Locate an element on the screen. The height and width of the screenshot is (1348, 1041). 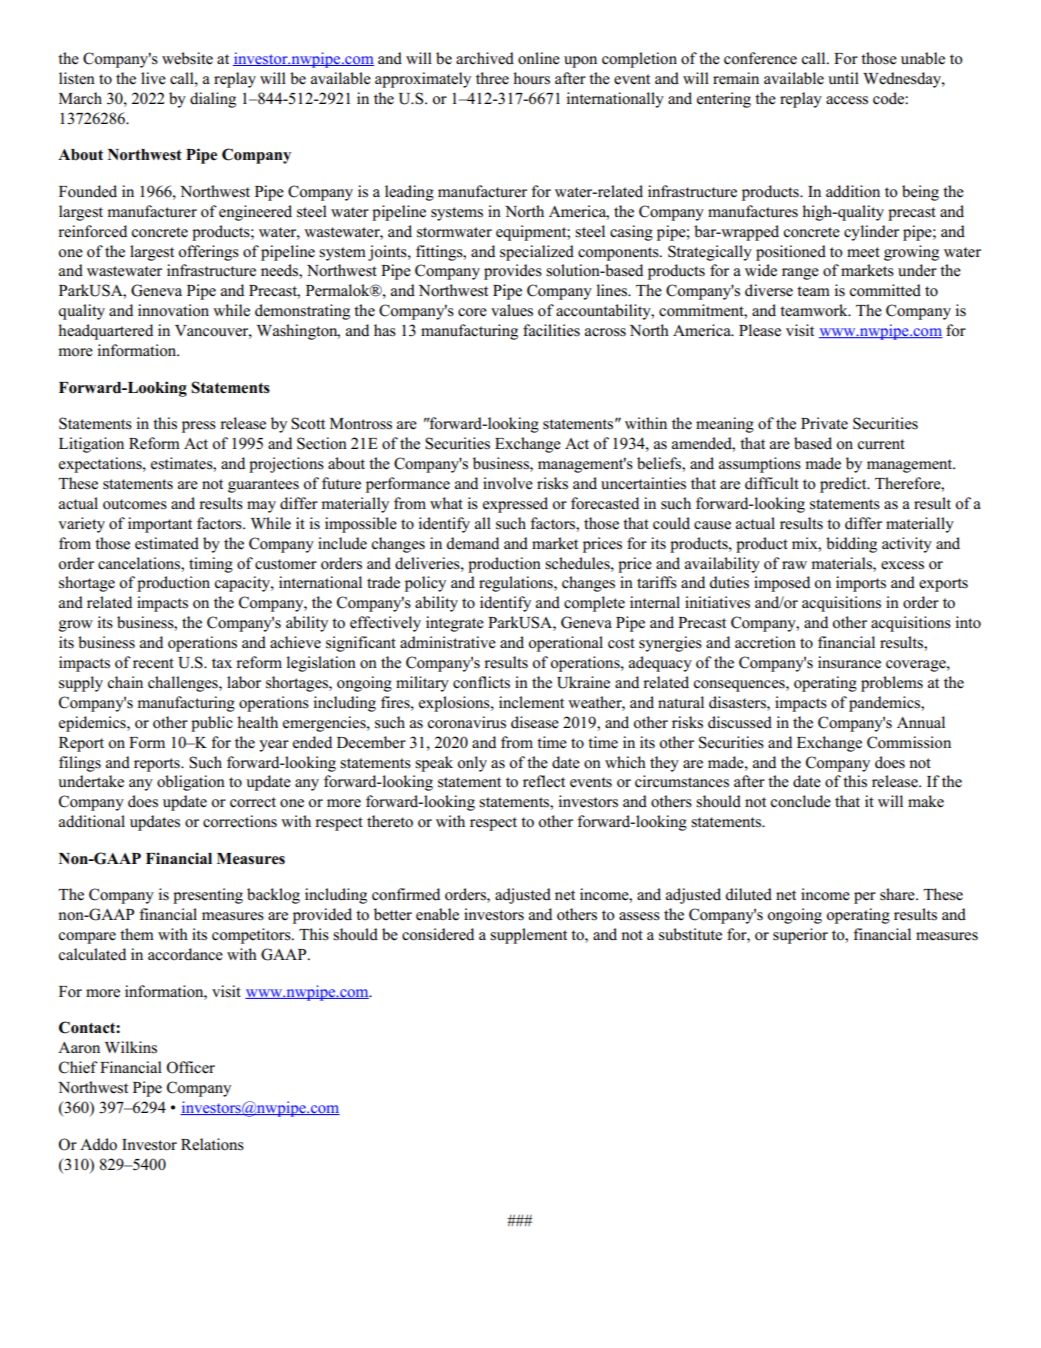
supplement is located at coordinates (528, 936).
